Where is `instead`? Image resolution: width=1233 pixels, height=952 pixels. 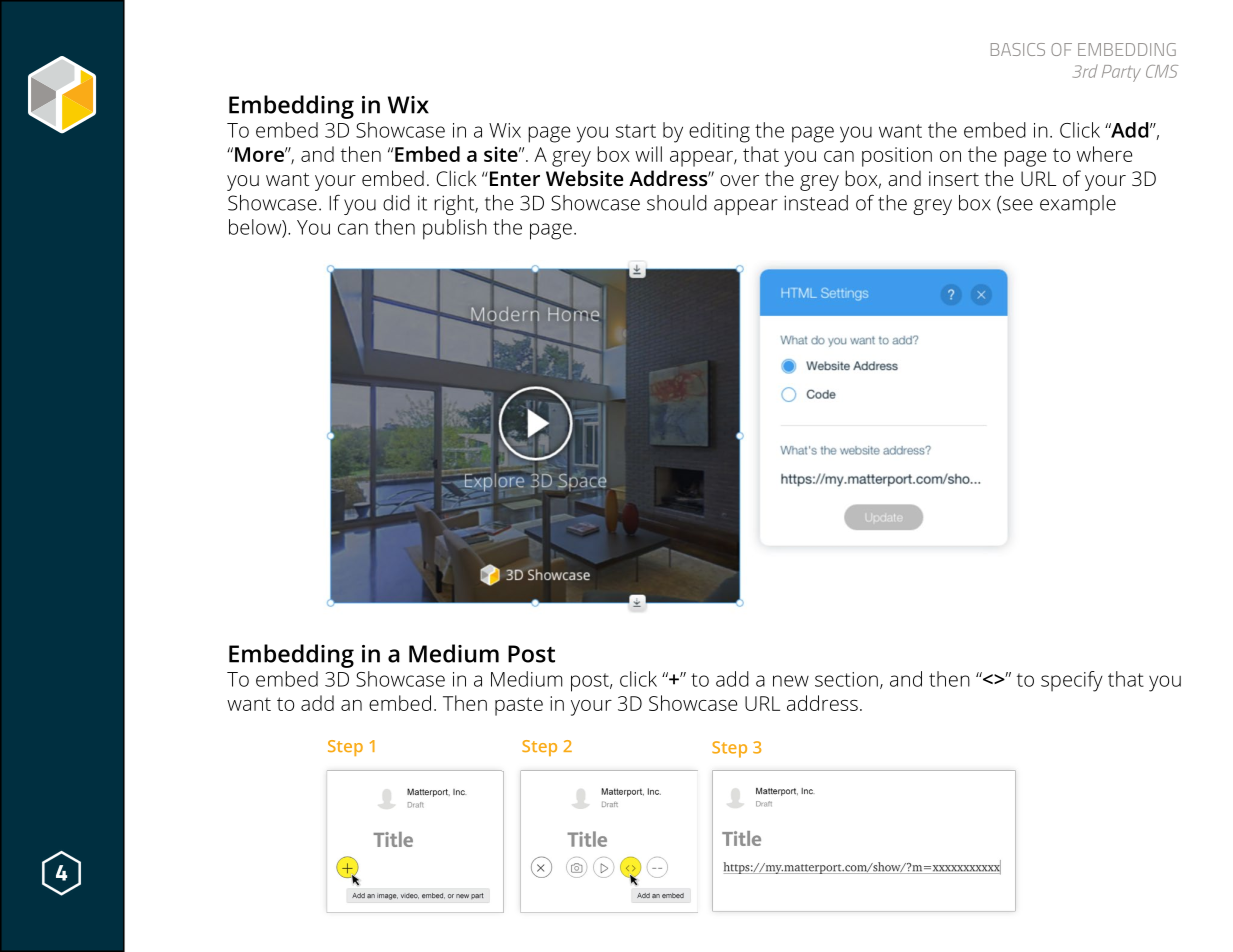
instead is located at coordinates (816, 203).
